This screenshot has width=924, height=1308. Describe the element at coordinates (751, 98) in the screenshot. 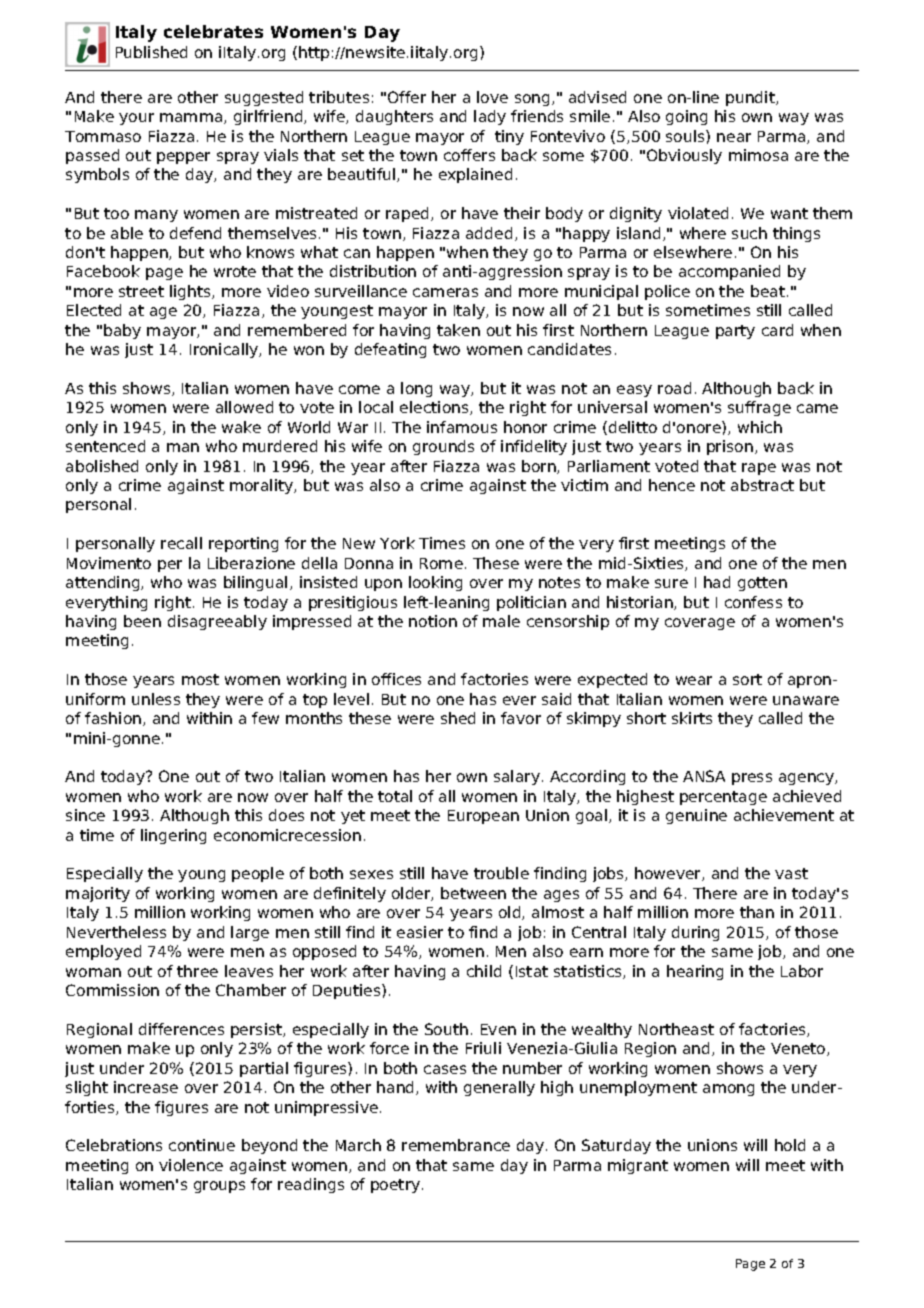

I see `pundit` at that location.
